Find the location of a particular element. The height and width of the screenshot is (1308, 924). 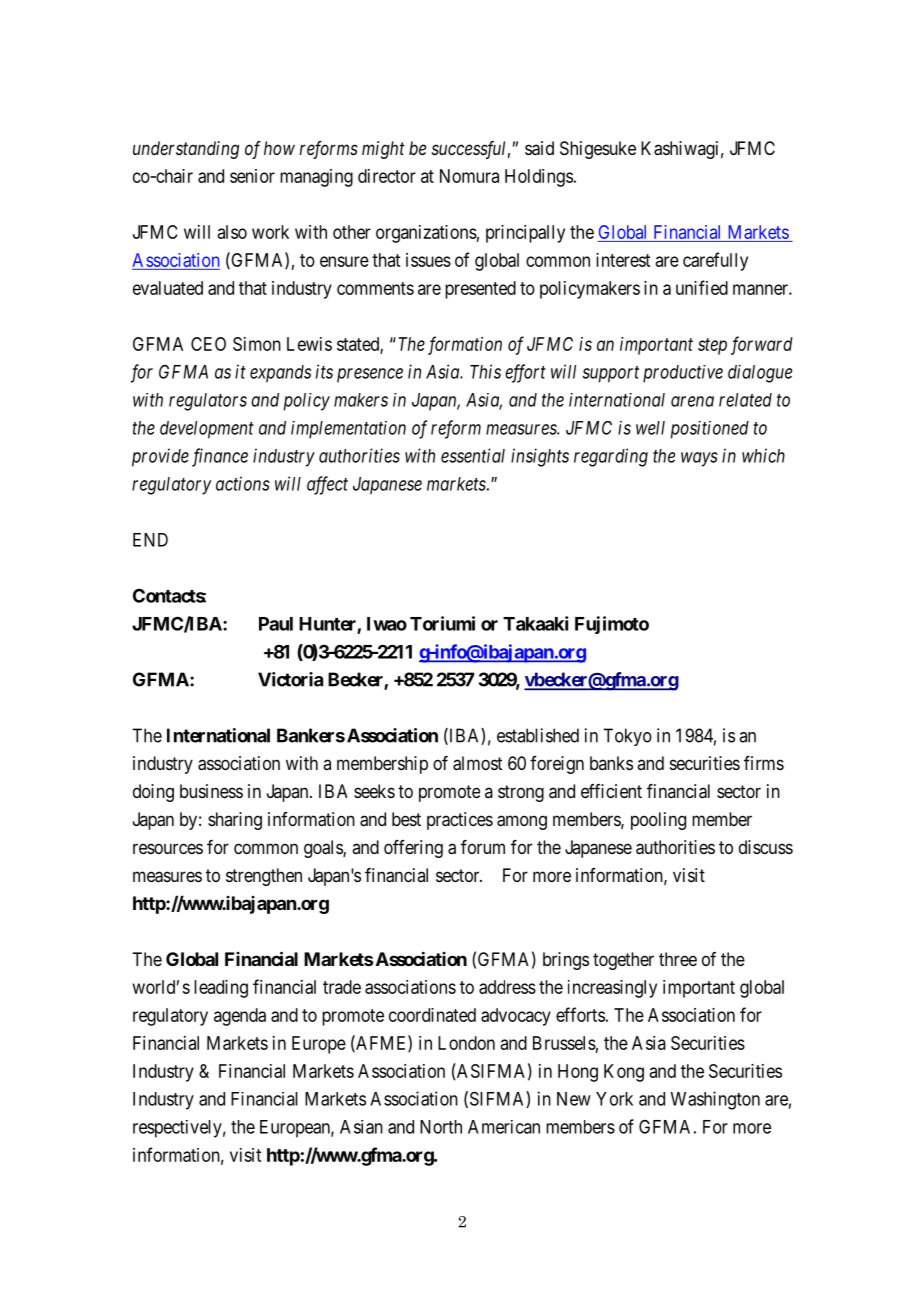

pooling is located at coordinates (658, 821).
